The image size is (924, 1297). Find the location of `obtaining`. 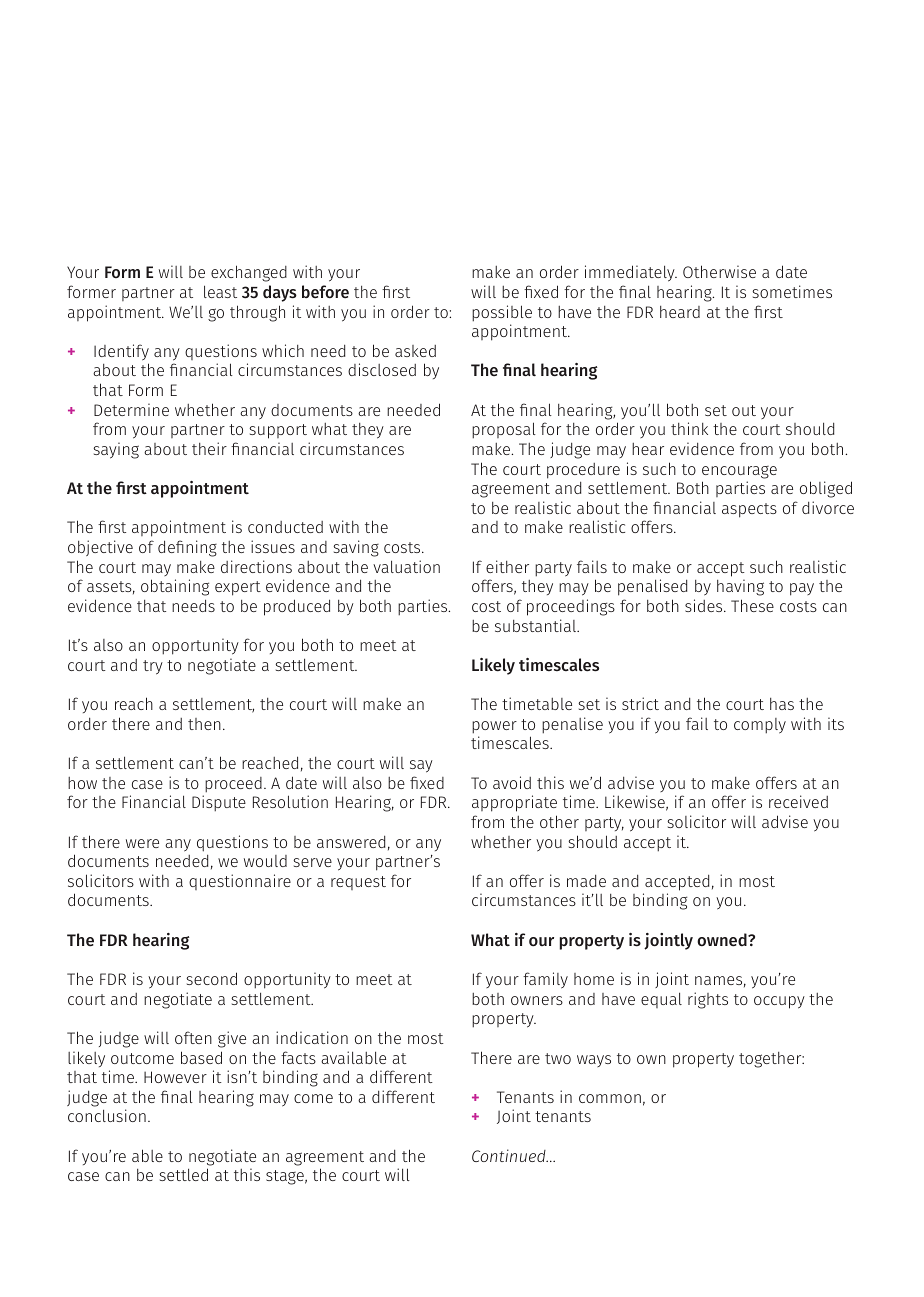

obtaining is located at coordinates (175, 587).
